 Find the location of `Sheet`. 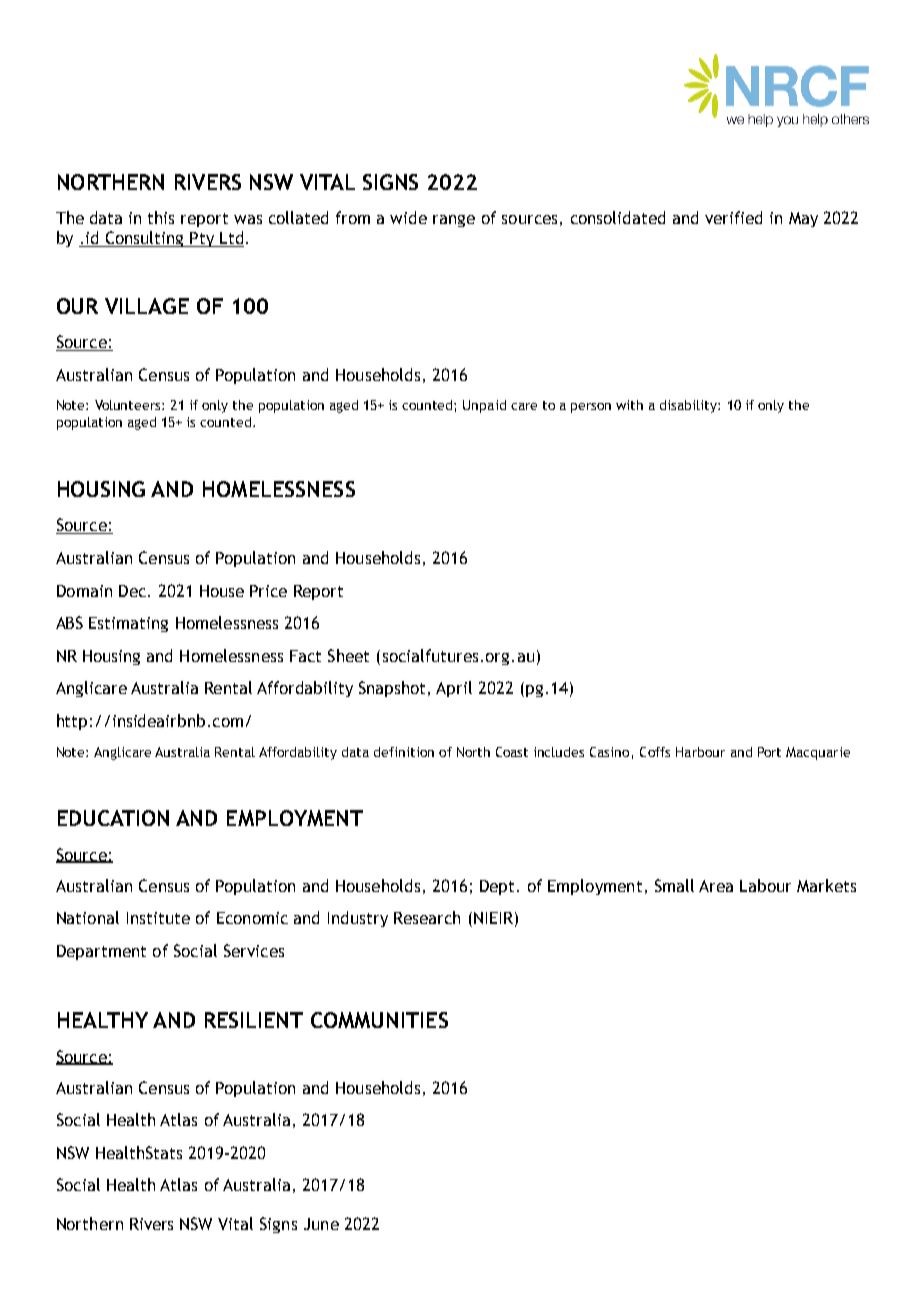

Sheet is located at coordinates (348, 655).
